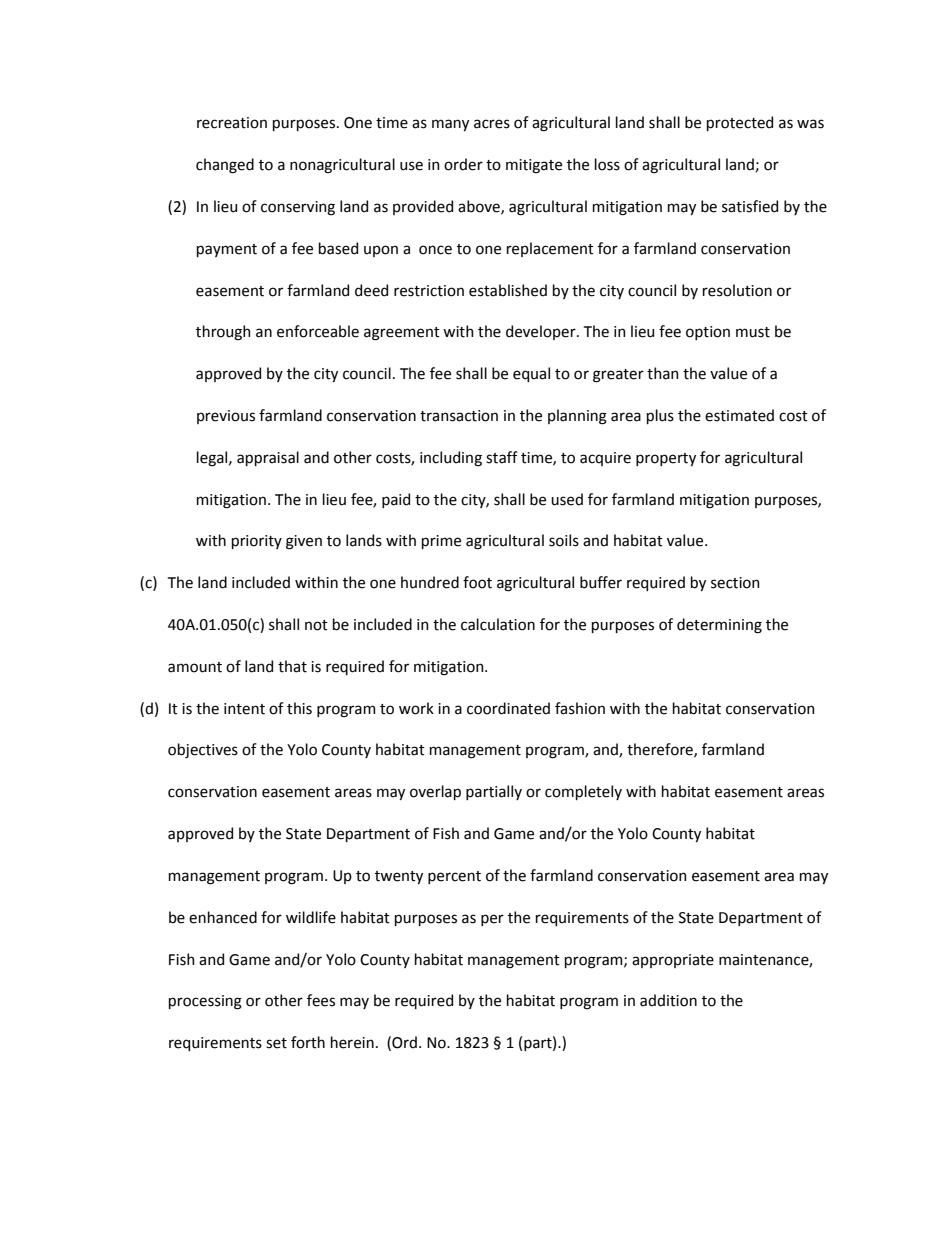  Describe the element at coordinates (502, 457) in the screenshot. I see `staff` at that location.
